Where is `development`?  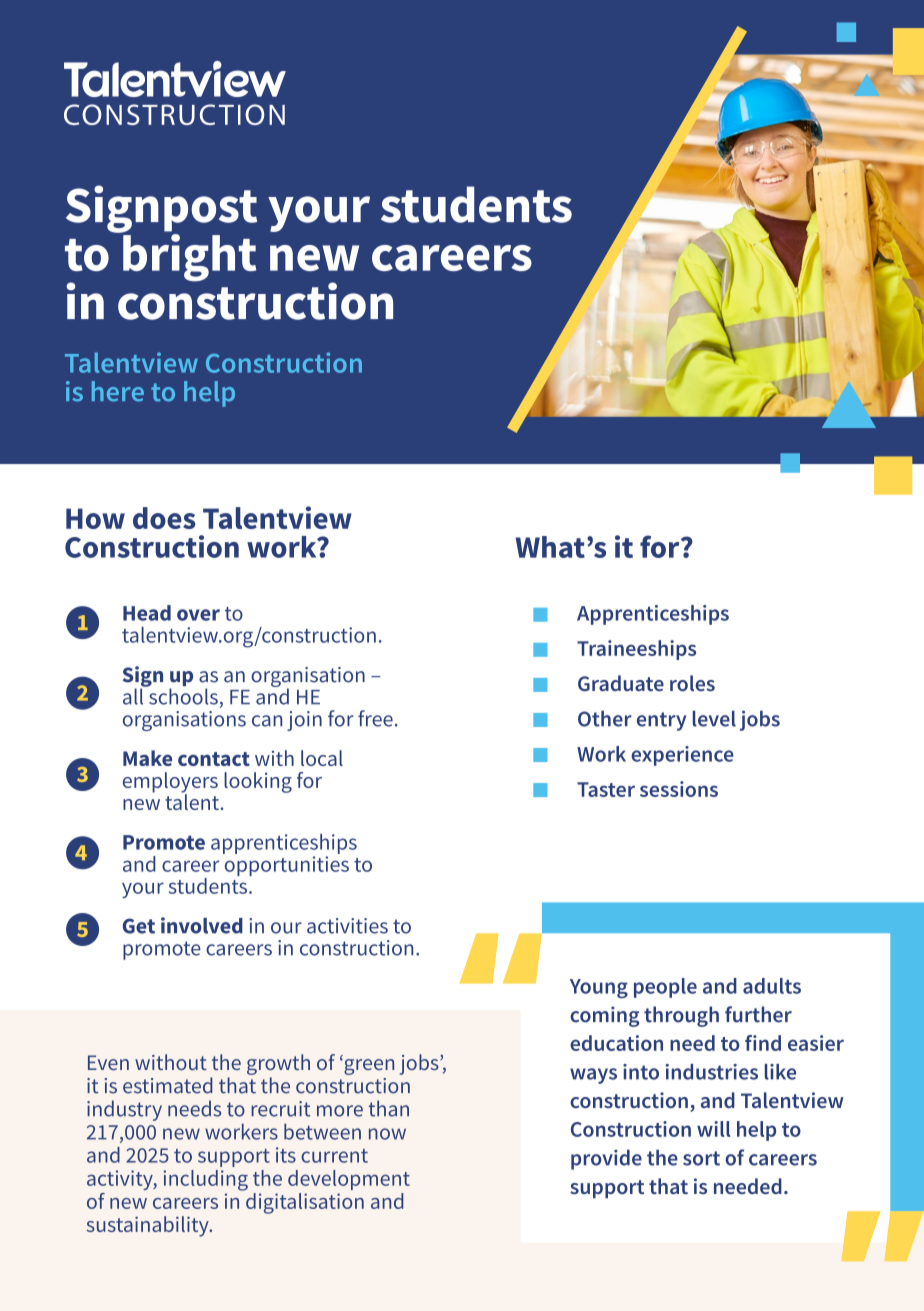
development is located at coordinates (349, 1180).
